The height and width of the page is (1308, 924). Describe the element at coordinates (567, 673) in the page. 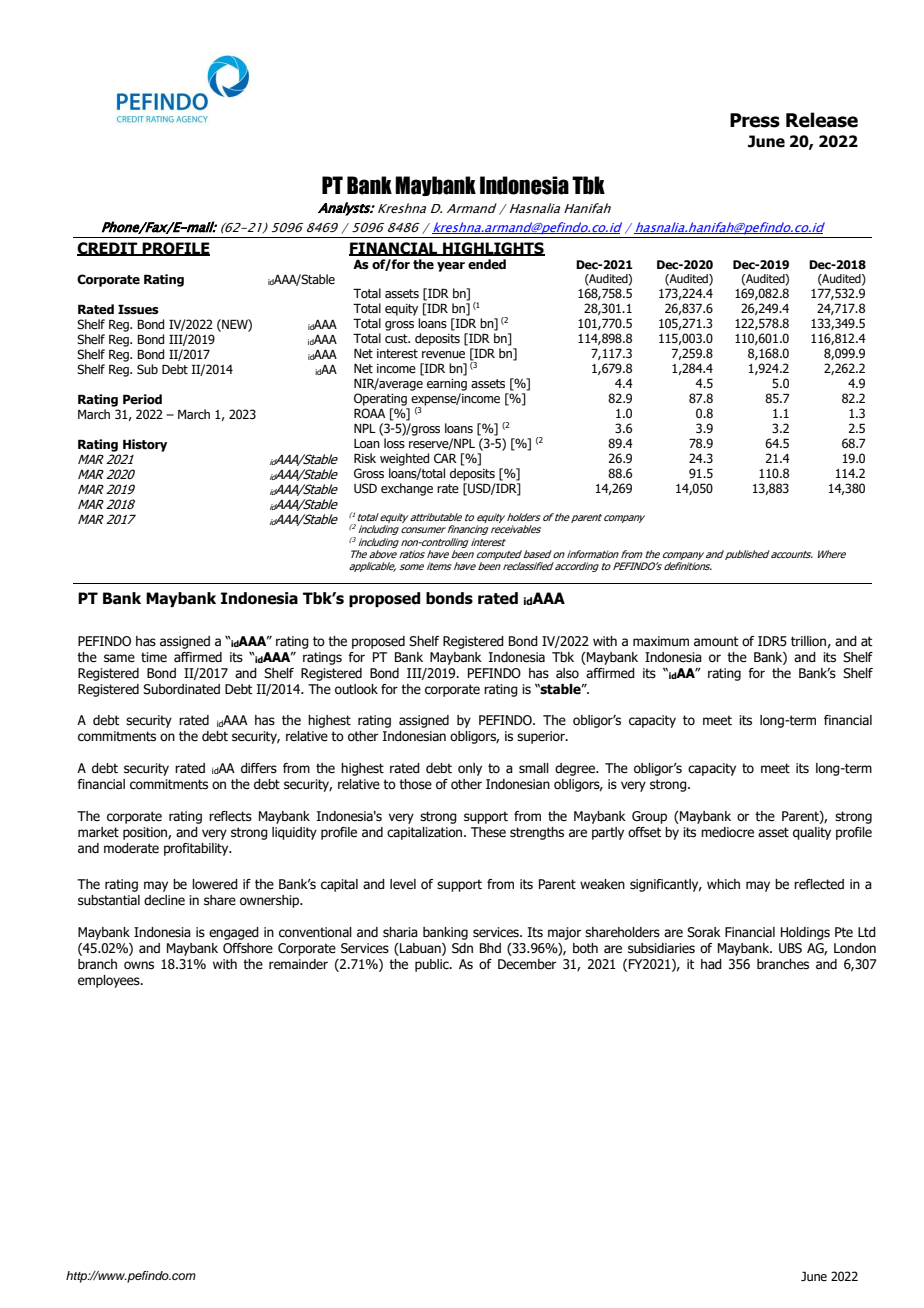

I see `also` at that location.
